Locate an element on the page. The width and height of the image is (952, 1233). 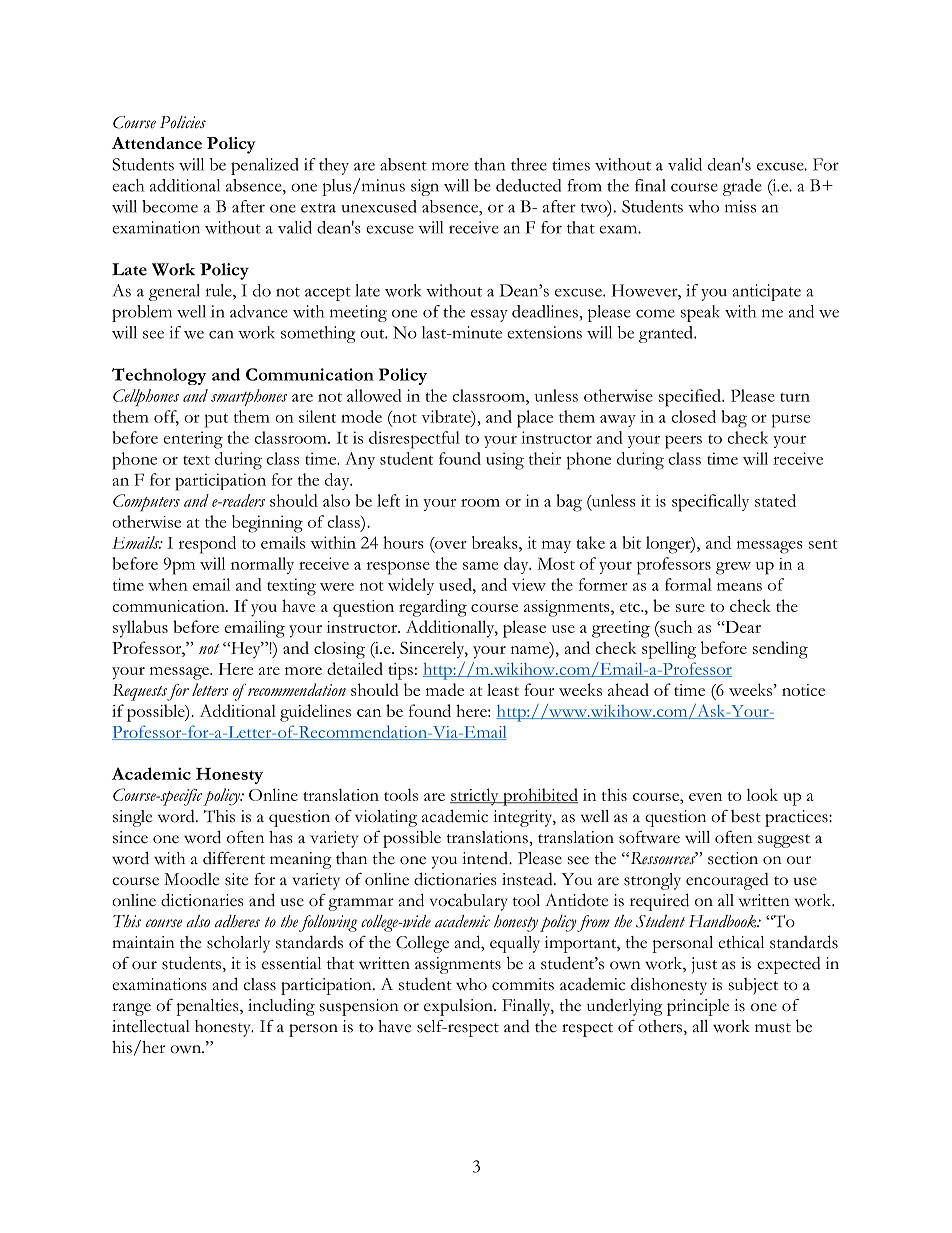
Technology is located at coordinates (159, 376).
